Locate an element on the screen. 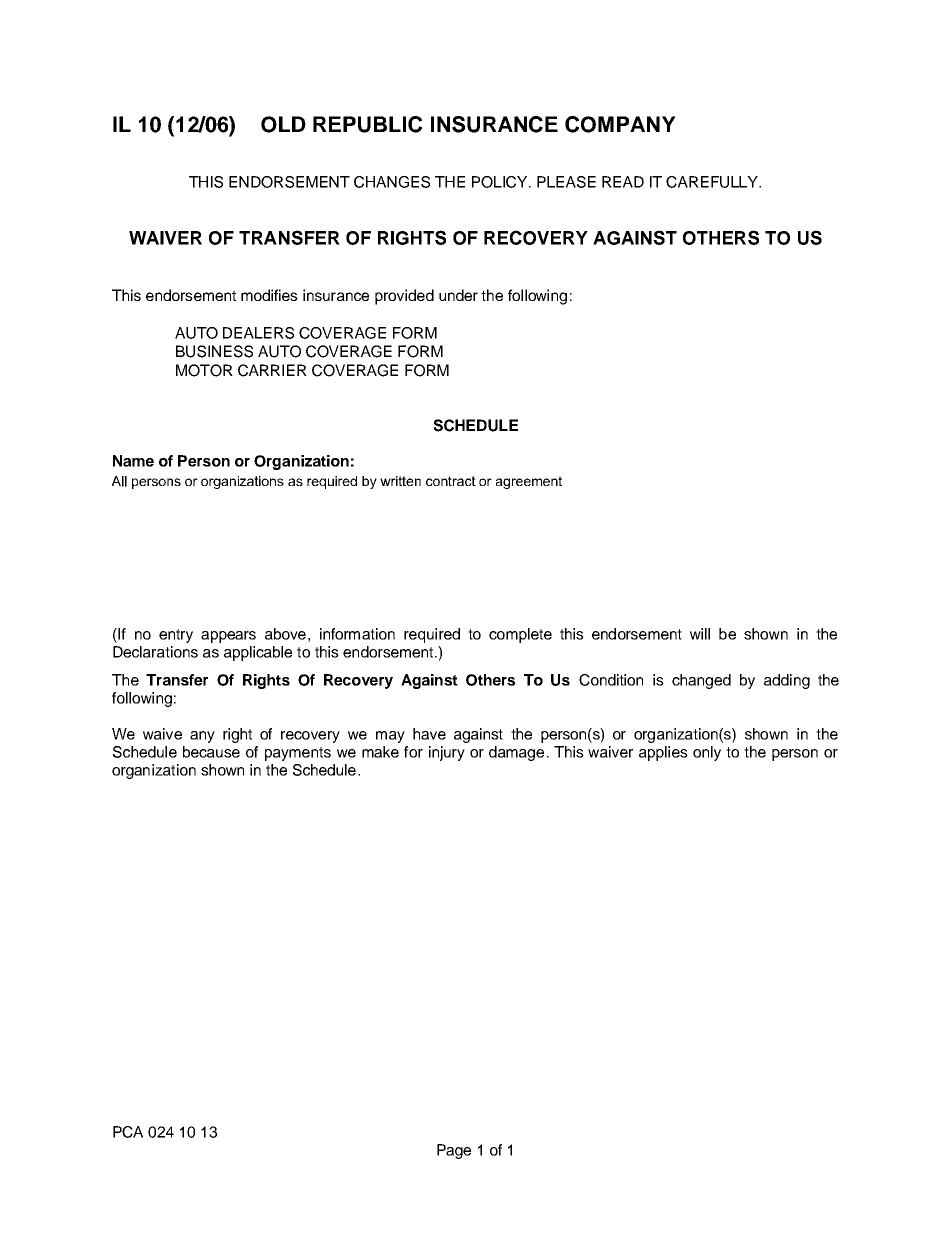 This screenshot has height=1233, width=952. OLD is located at coordinates (283, 124).
